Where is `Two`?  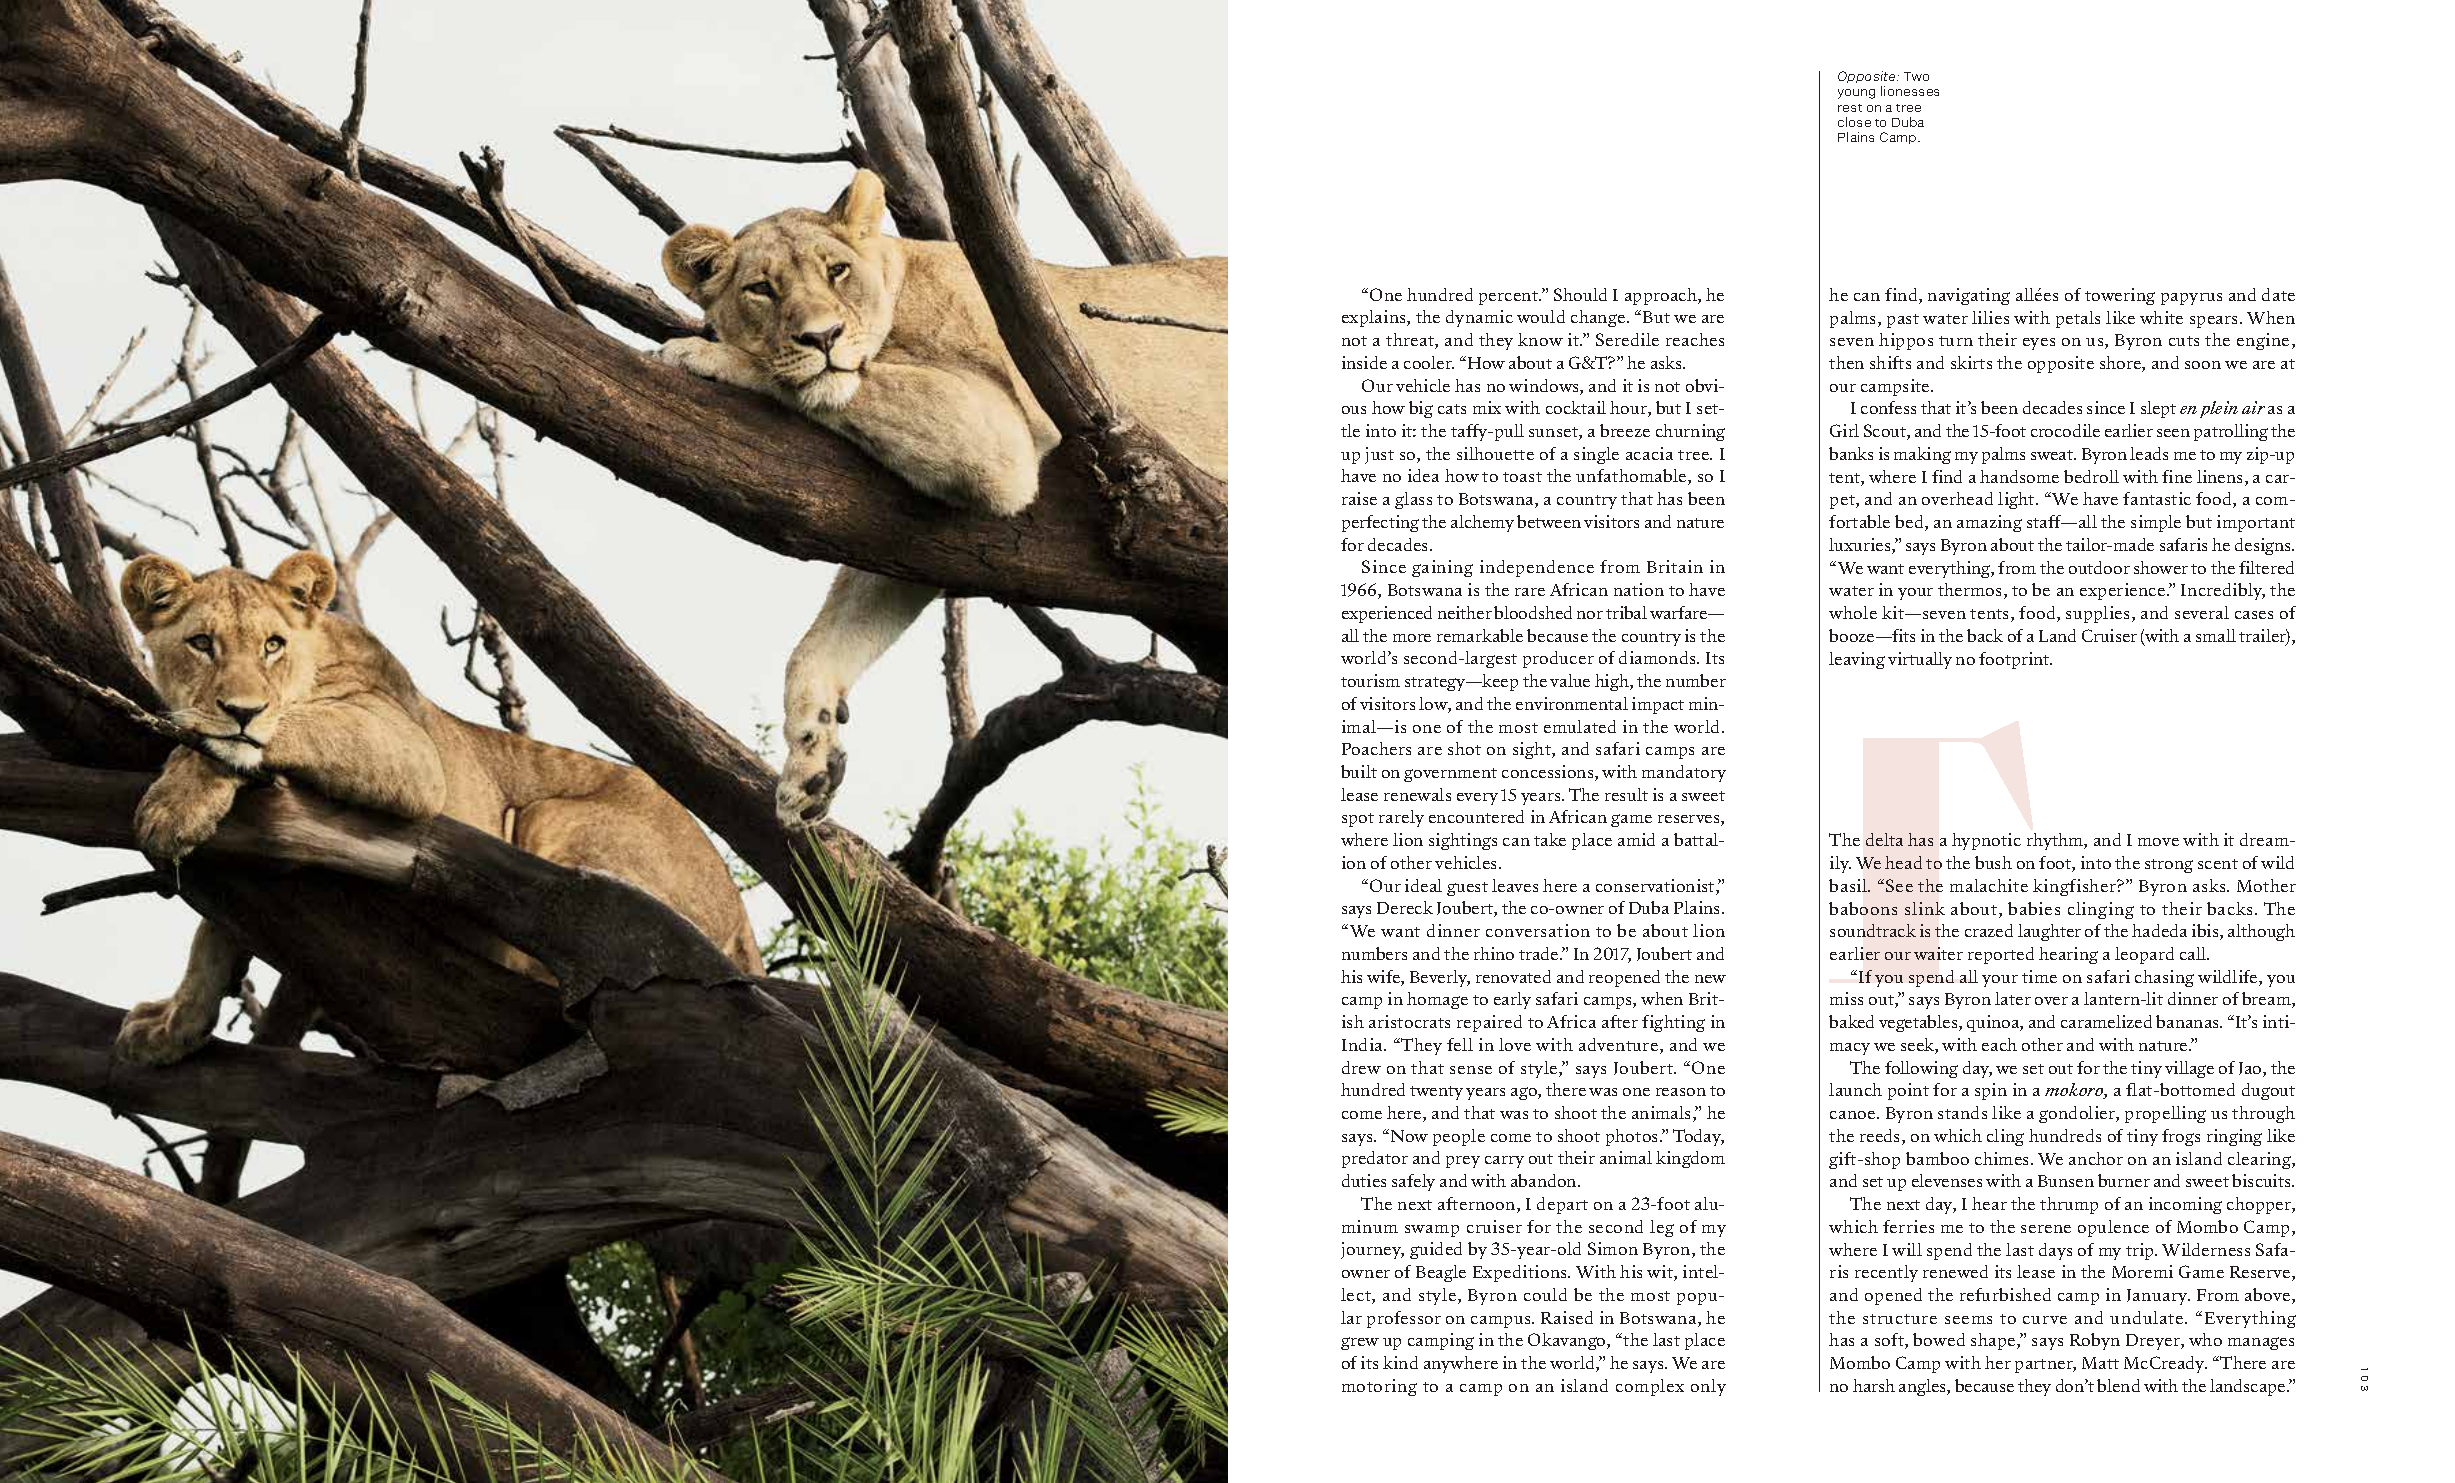
Two is located at coordinates (1916, 76).
